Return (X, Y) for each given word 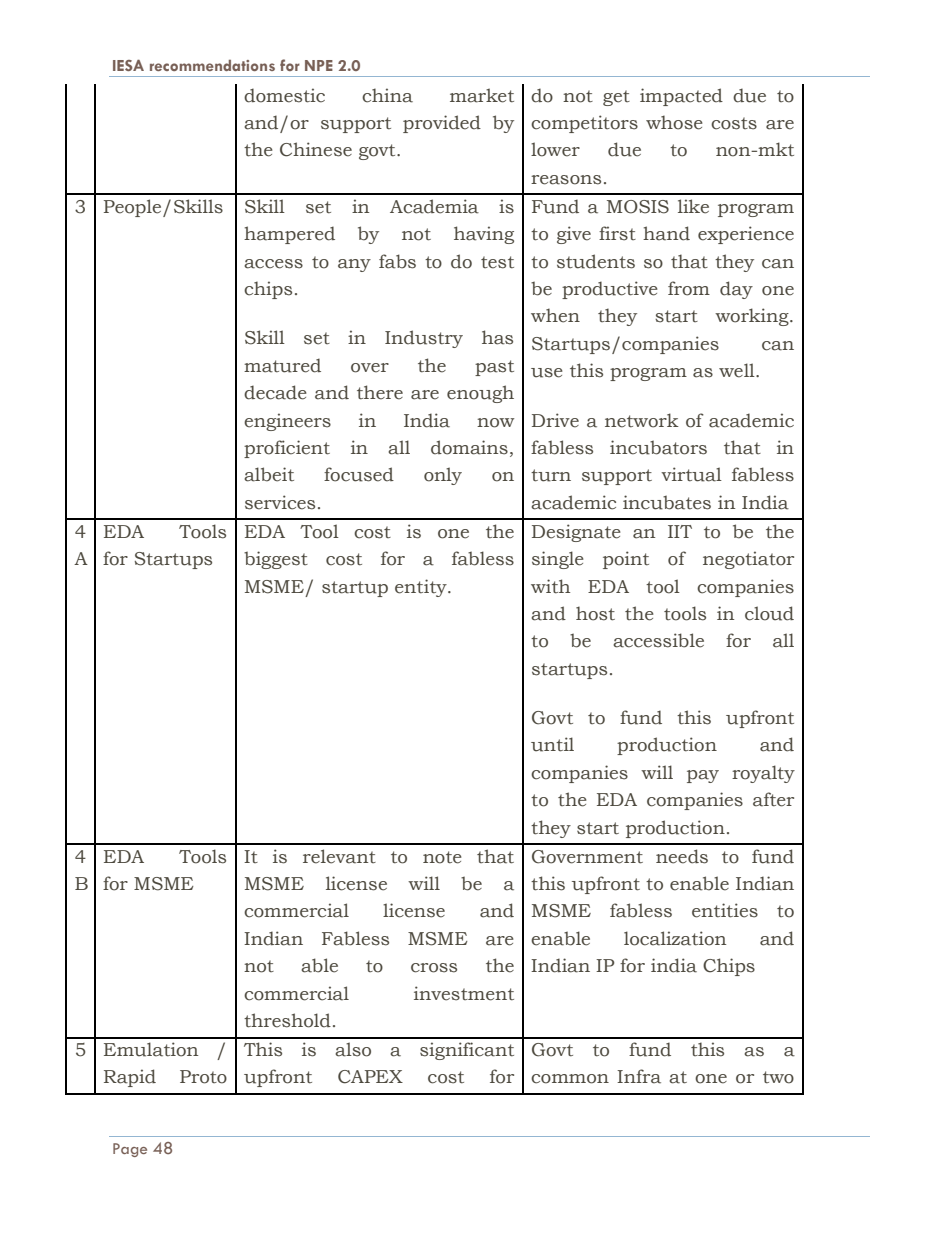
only (443, 476)
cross (434, 968)
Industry (424, 339)
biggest (276, 560)
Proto (203, 1077)
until (552, 744)
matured (282, 365)
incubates (667, 502)
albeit (269, 474)
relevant (339, 856)
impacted (681, 97)
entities (725, 910)
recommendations (212, 65)
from (689, 288)
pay (703, 776)
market (482, 95)
